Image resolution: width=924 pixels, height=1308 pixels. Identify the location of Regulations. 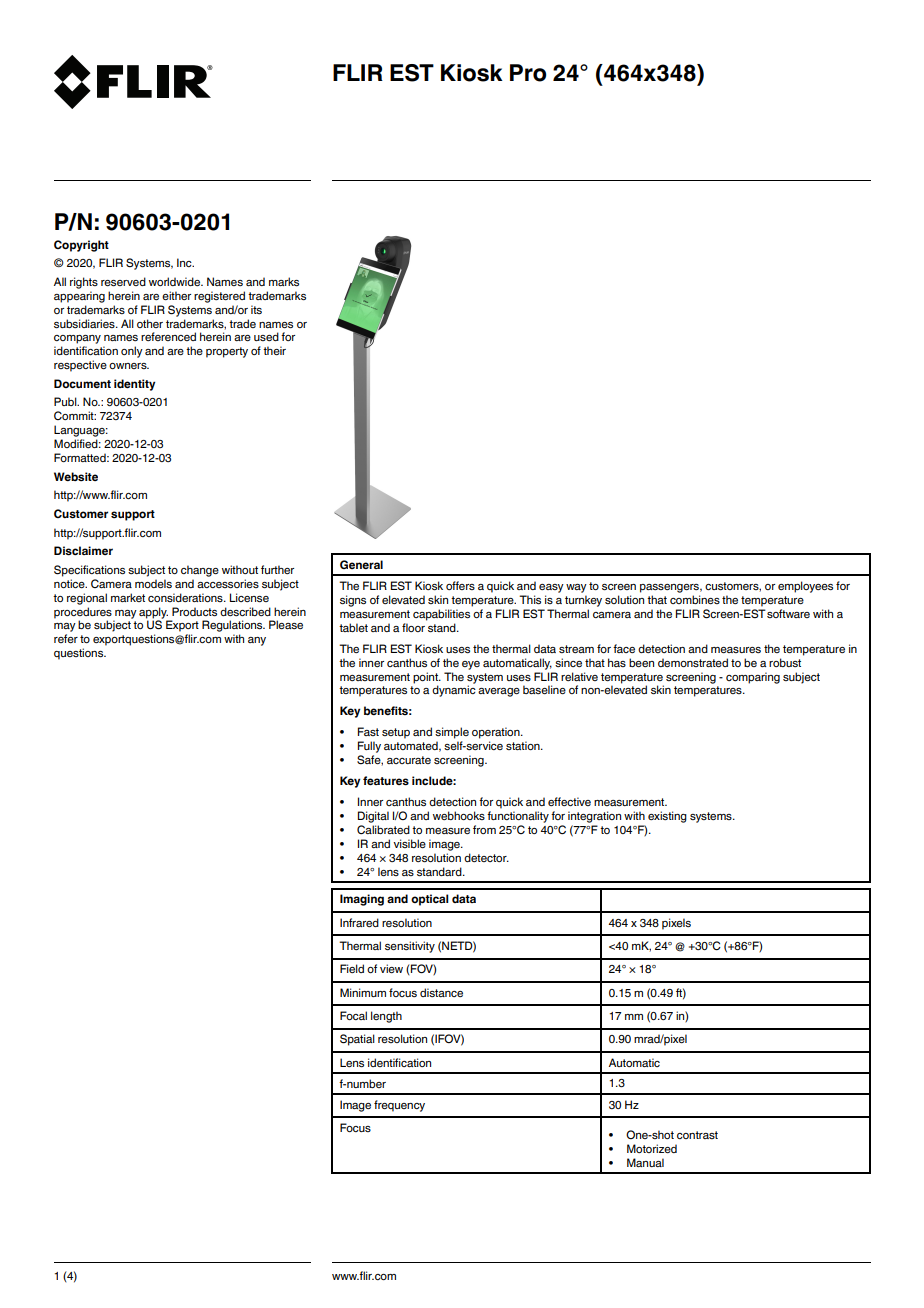
(233, 626).
